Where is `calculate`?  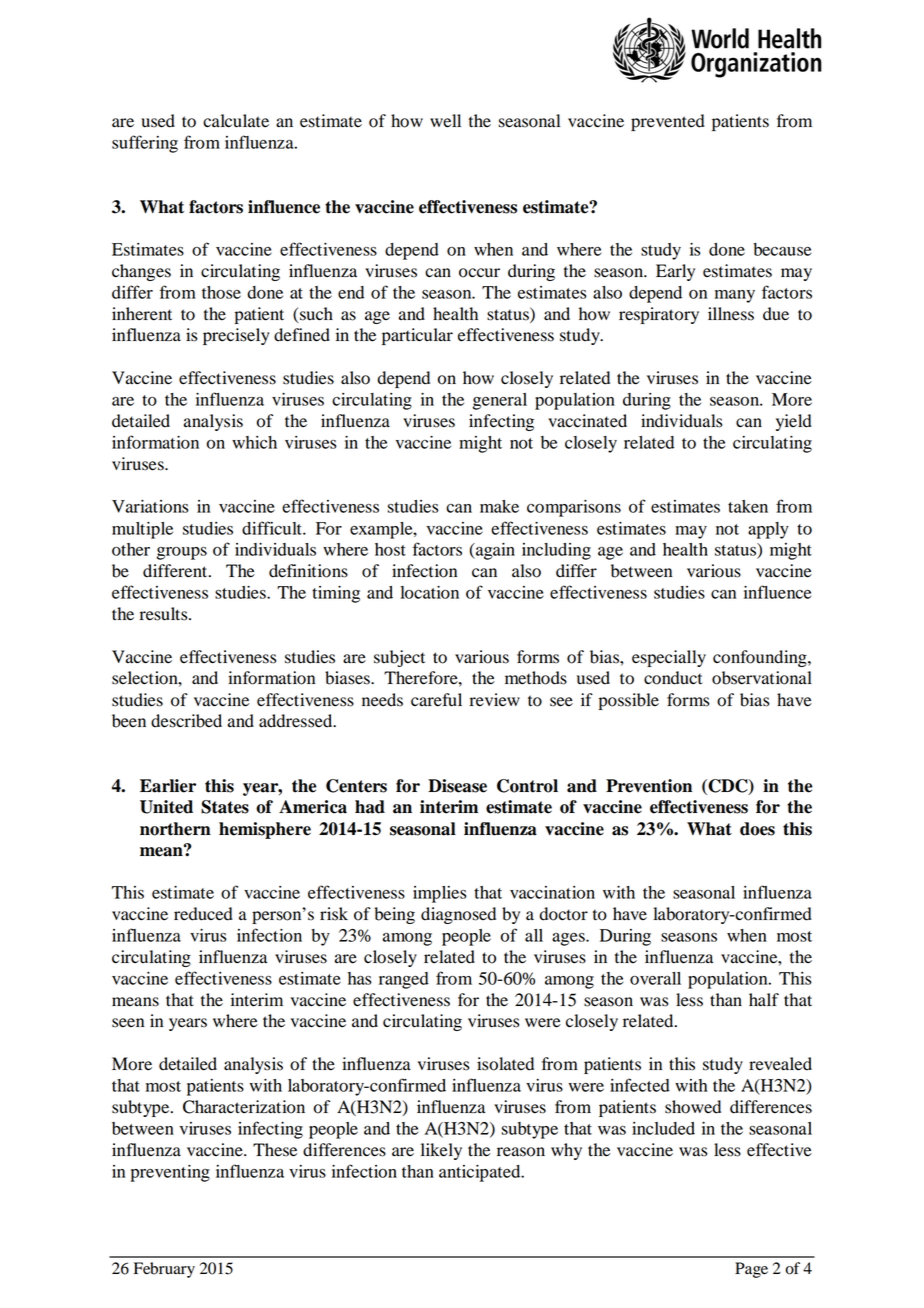 calculate is located at coordinates (236, 121).
